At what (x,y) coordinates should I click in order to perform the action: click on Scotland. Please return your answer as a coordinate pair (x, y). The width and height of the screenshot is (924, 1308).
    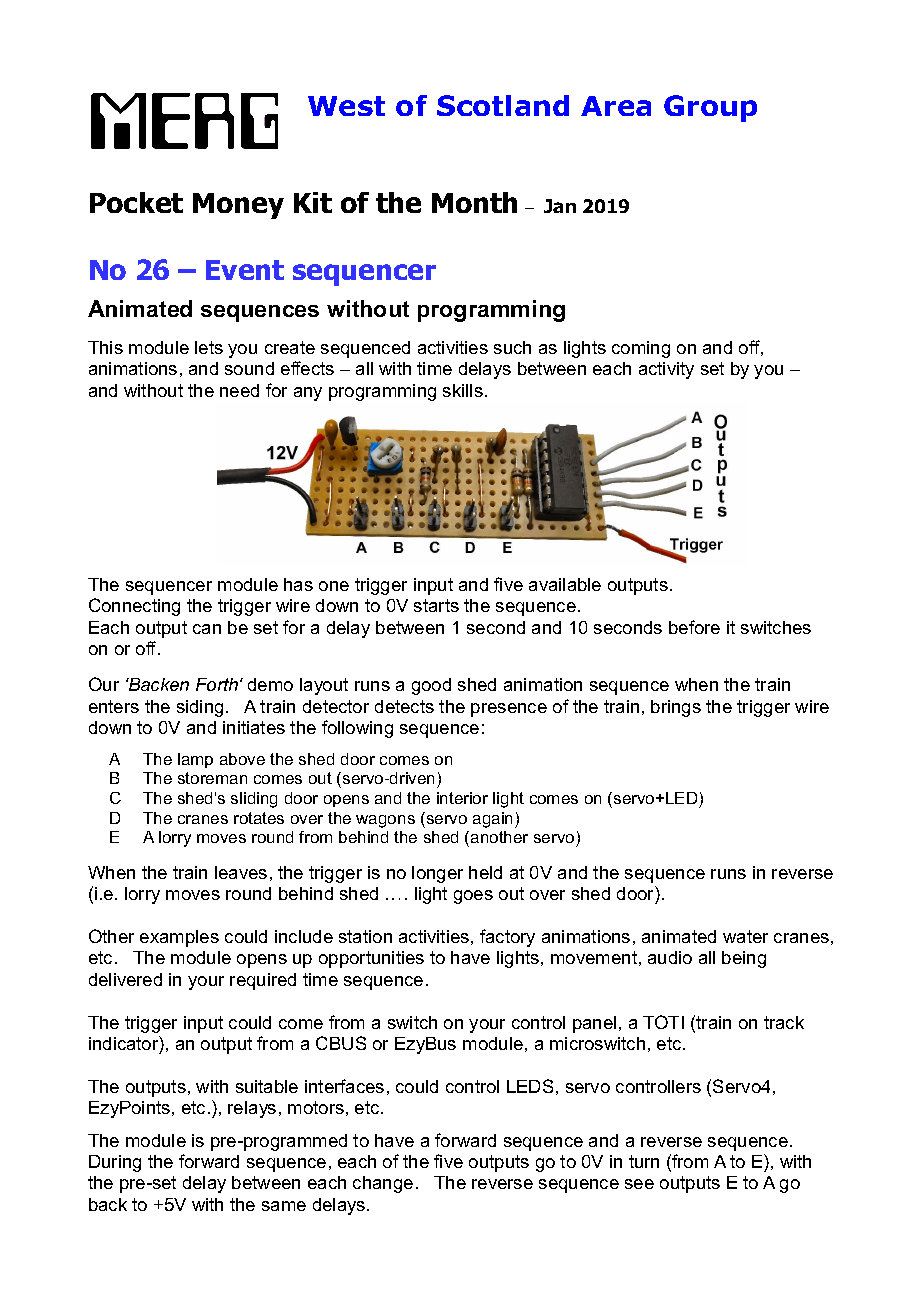
    Looking at the image, I should click on (503, 105).
